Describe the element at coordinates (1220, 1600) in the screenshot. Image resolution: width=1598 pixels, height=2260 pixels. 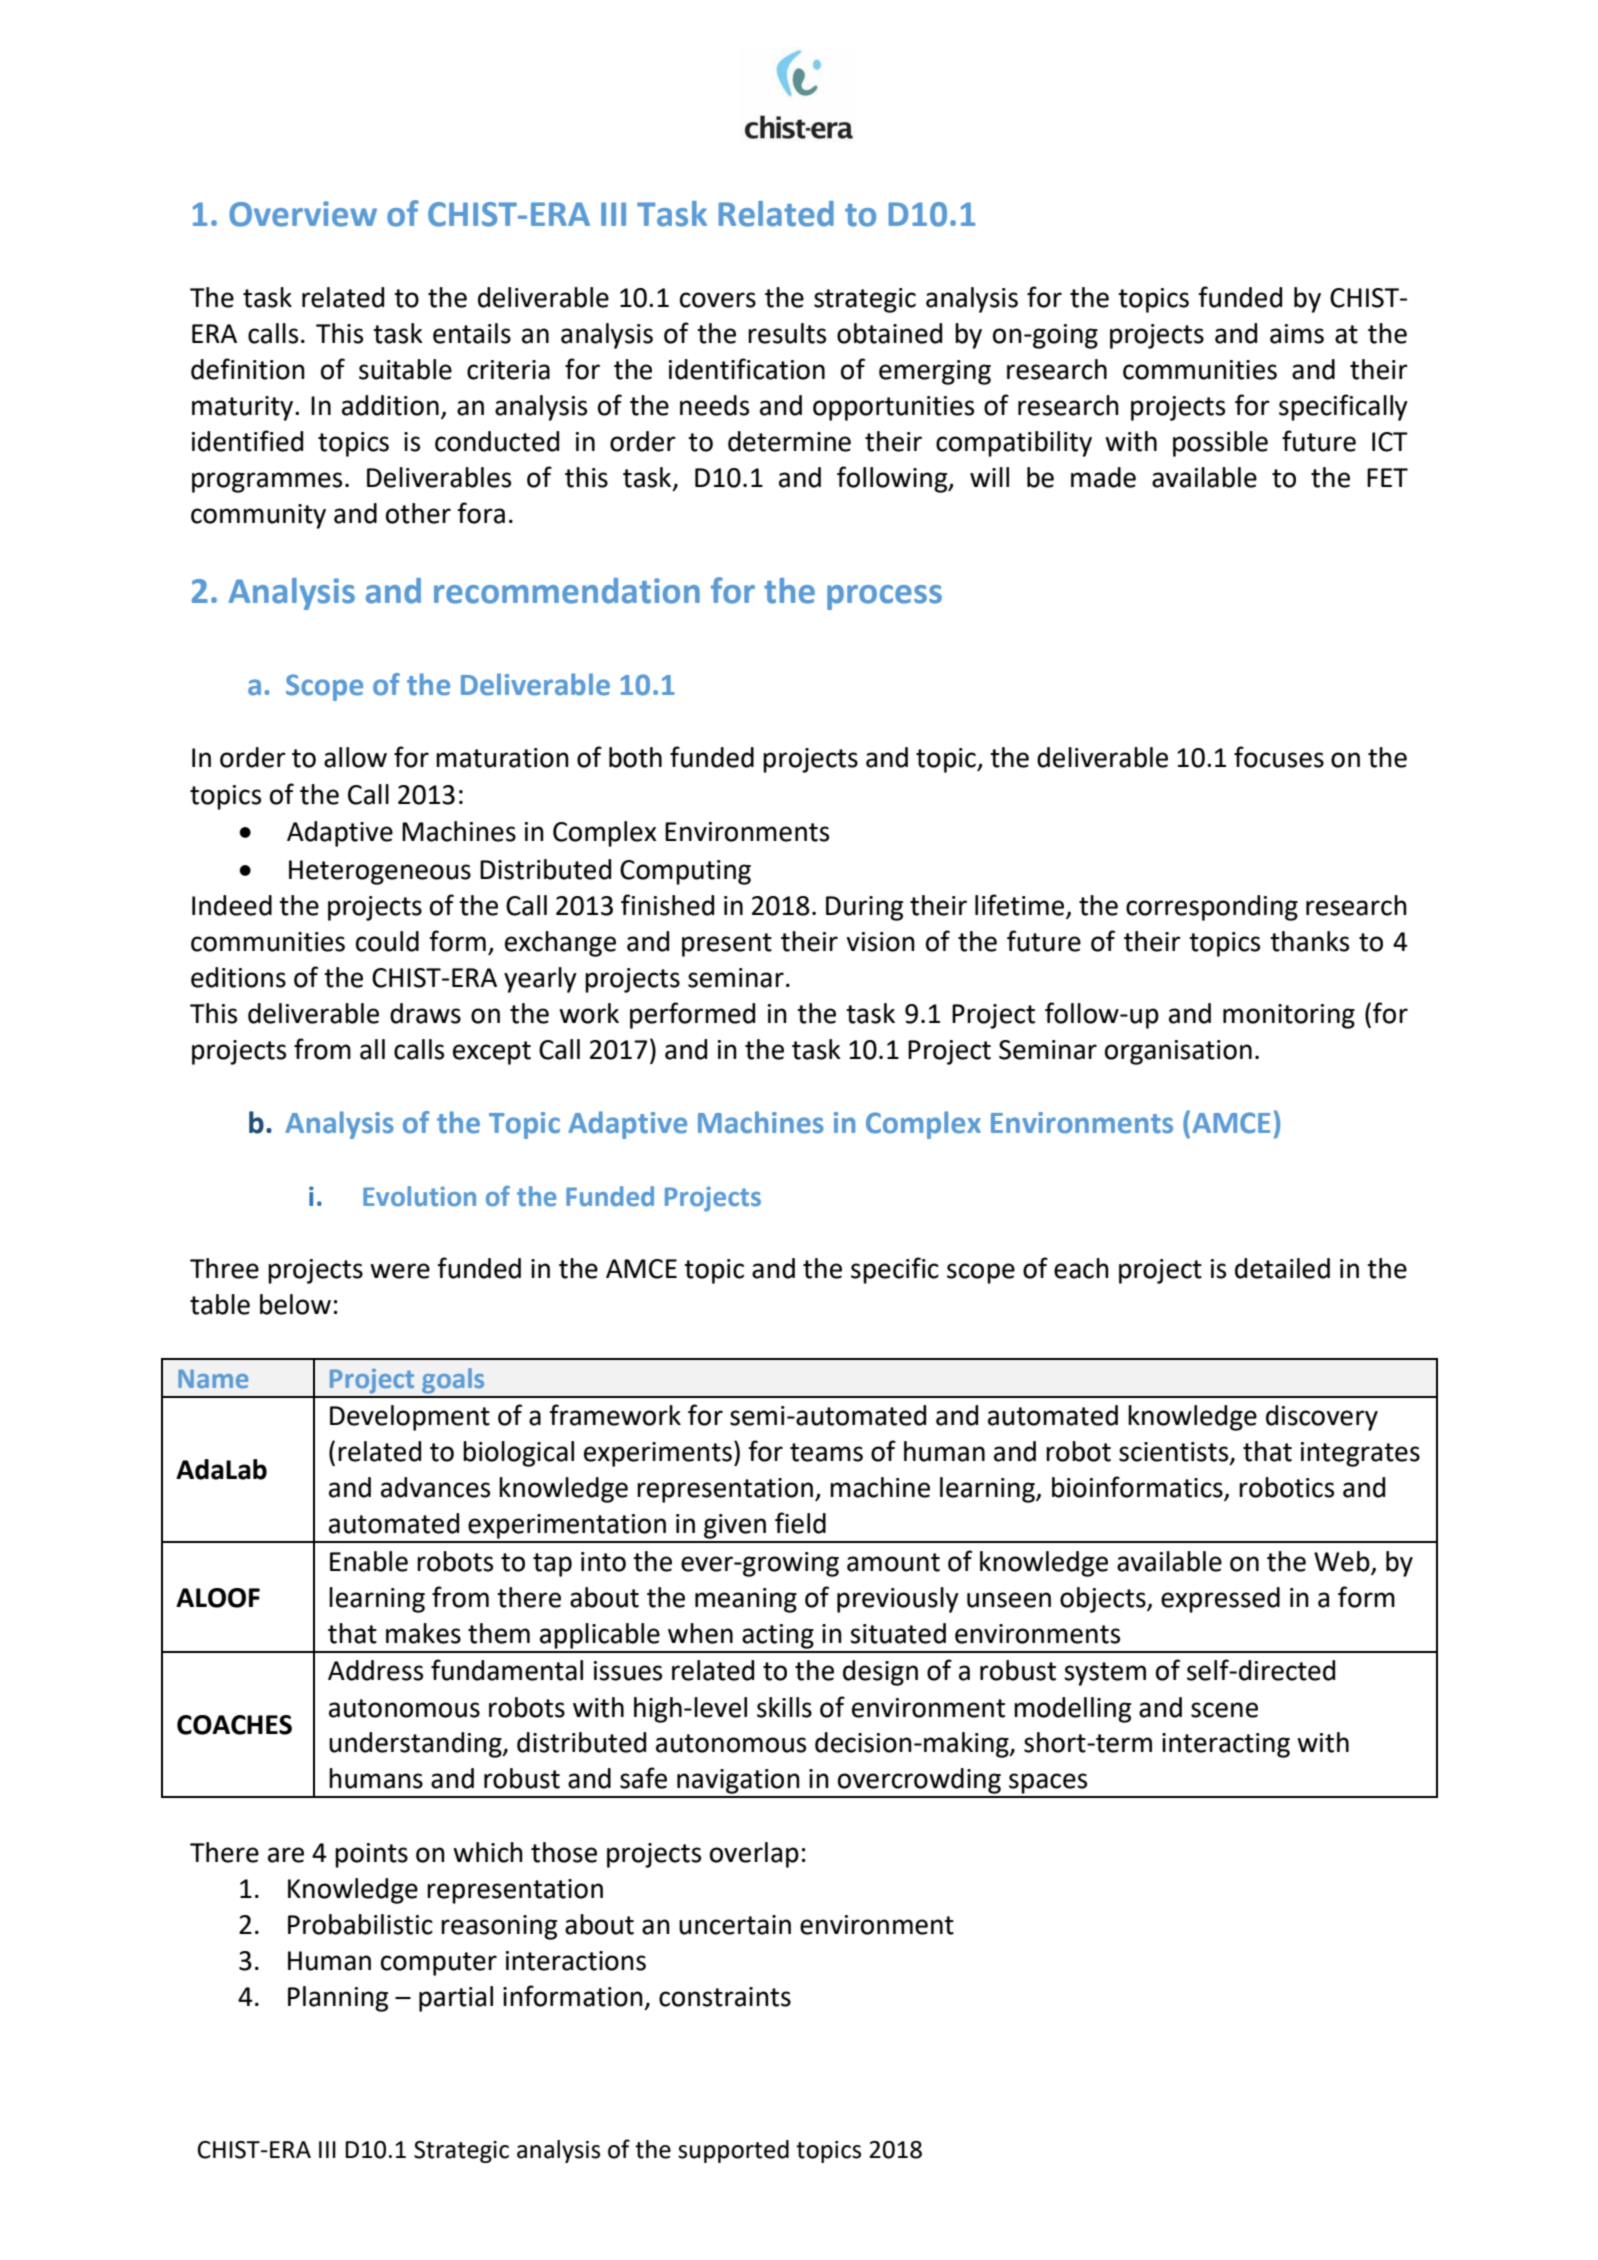
I see `expressed` at that location.
